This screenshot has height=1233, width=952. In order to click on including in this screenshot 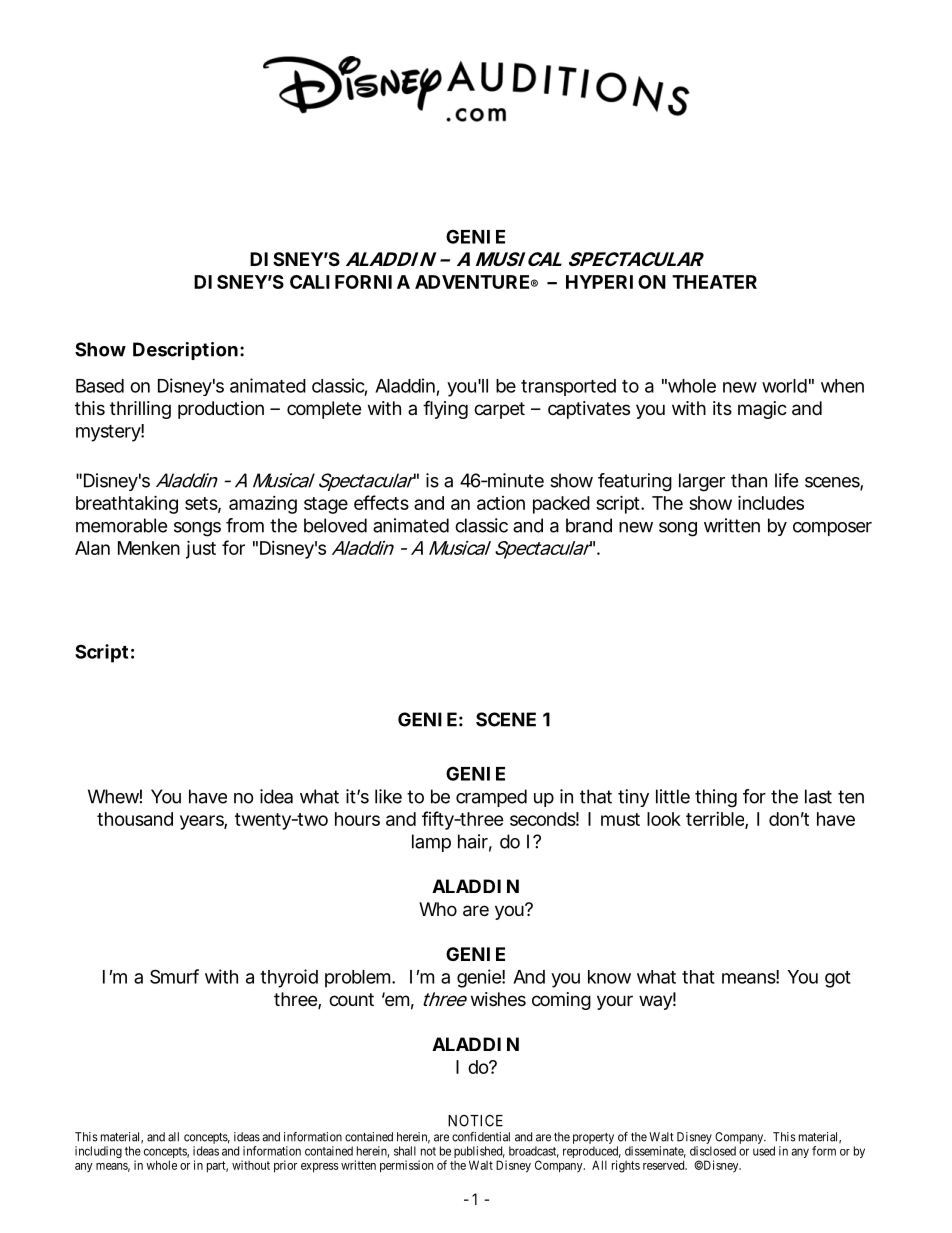, I will do `click(98, 1152)`.
